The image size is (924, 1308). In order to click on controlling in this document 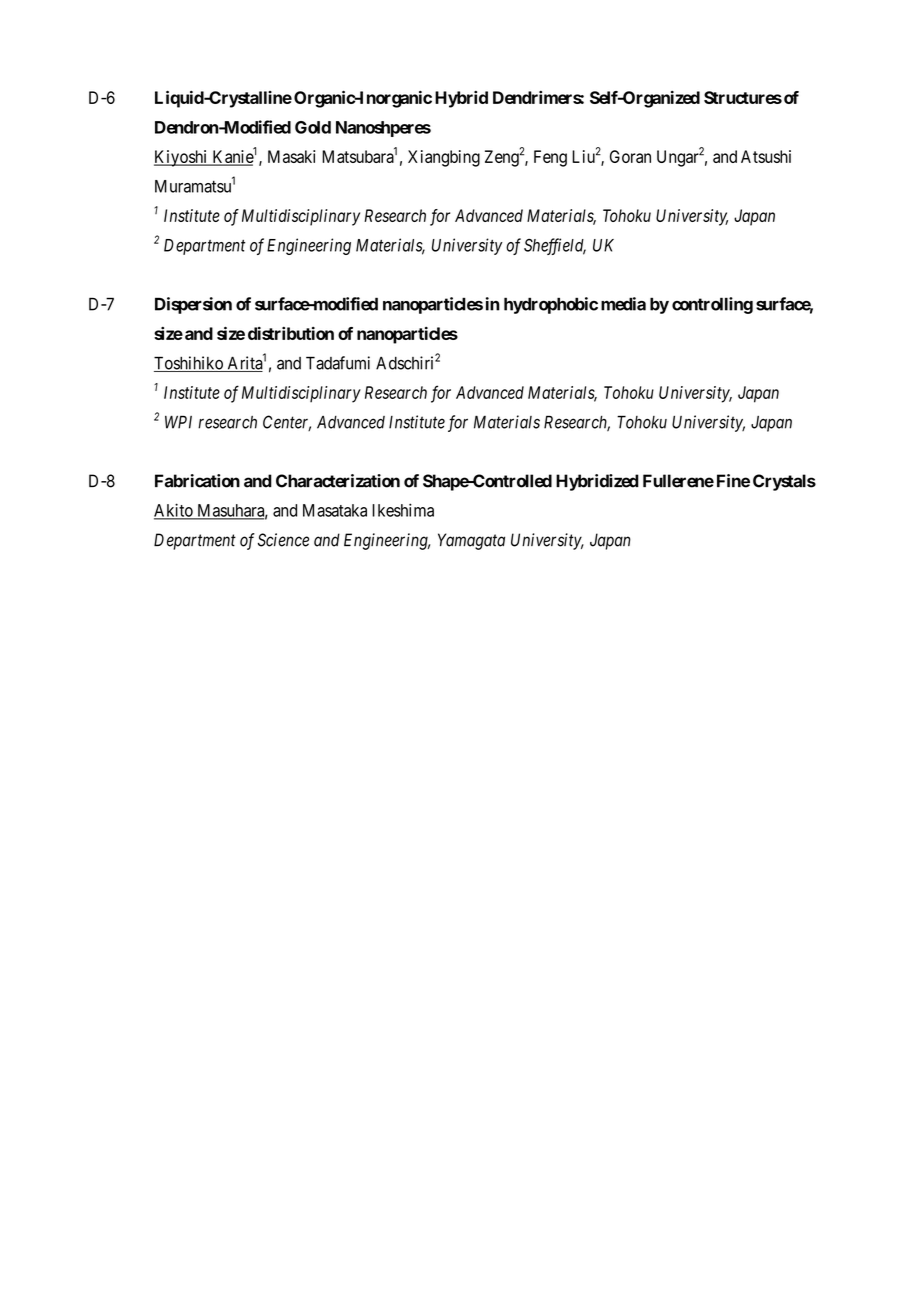, I will do `click(712, 305)`.
